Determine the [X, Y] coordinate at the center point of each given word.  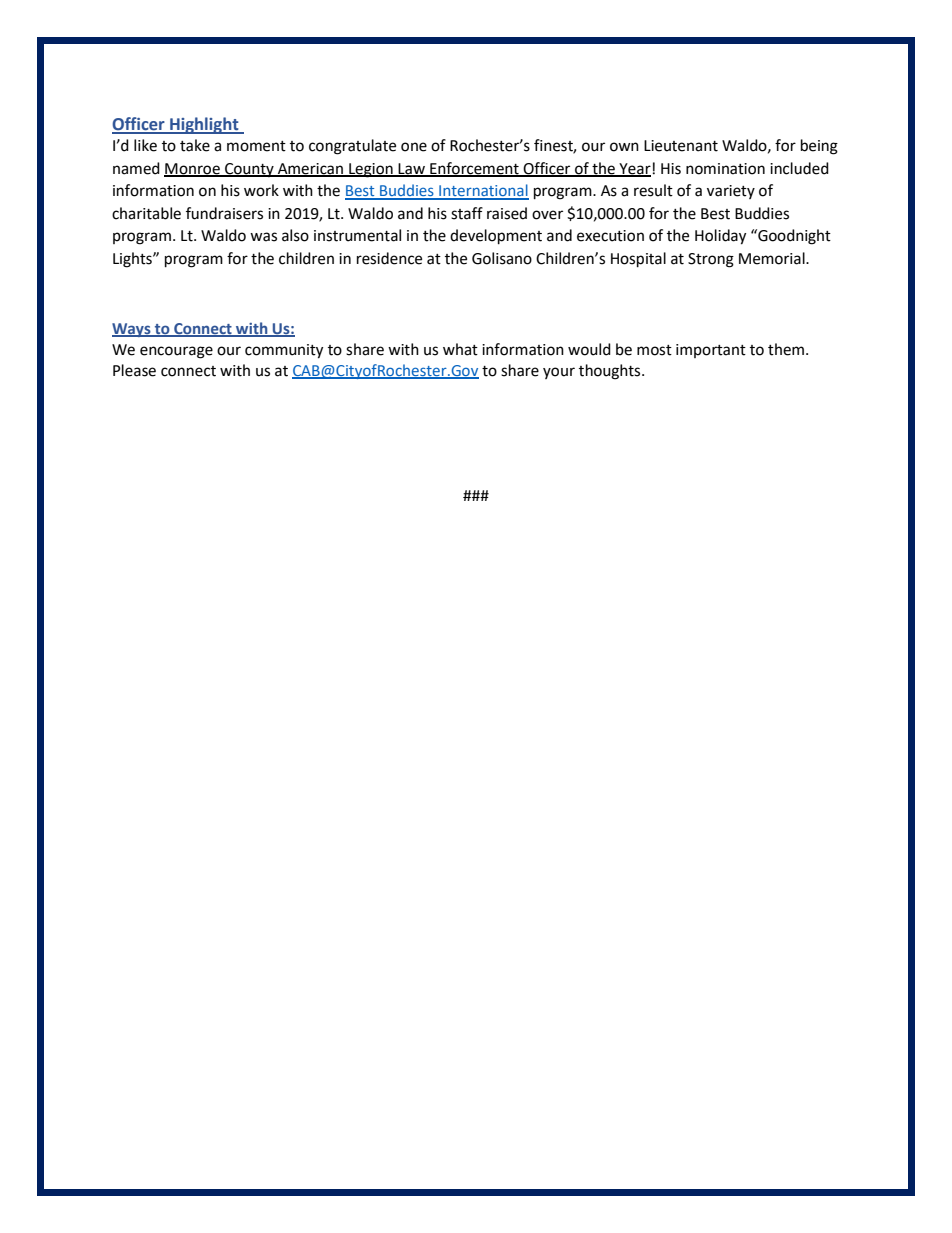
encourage [176, 352]
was [263, 237]
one [414, 147]
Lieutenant [681, 146]
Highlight [204, 125]
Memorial [773, 258]
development [496, 237]
